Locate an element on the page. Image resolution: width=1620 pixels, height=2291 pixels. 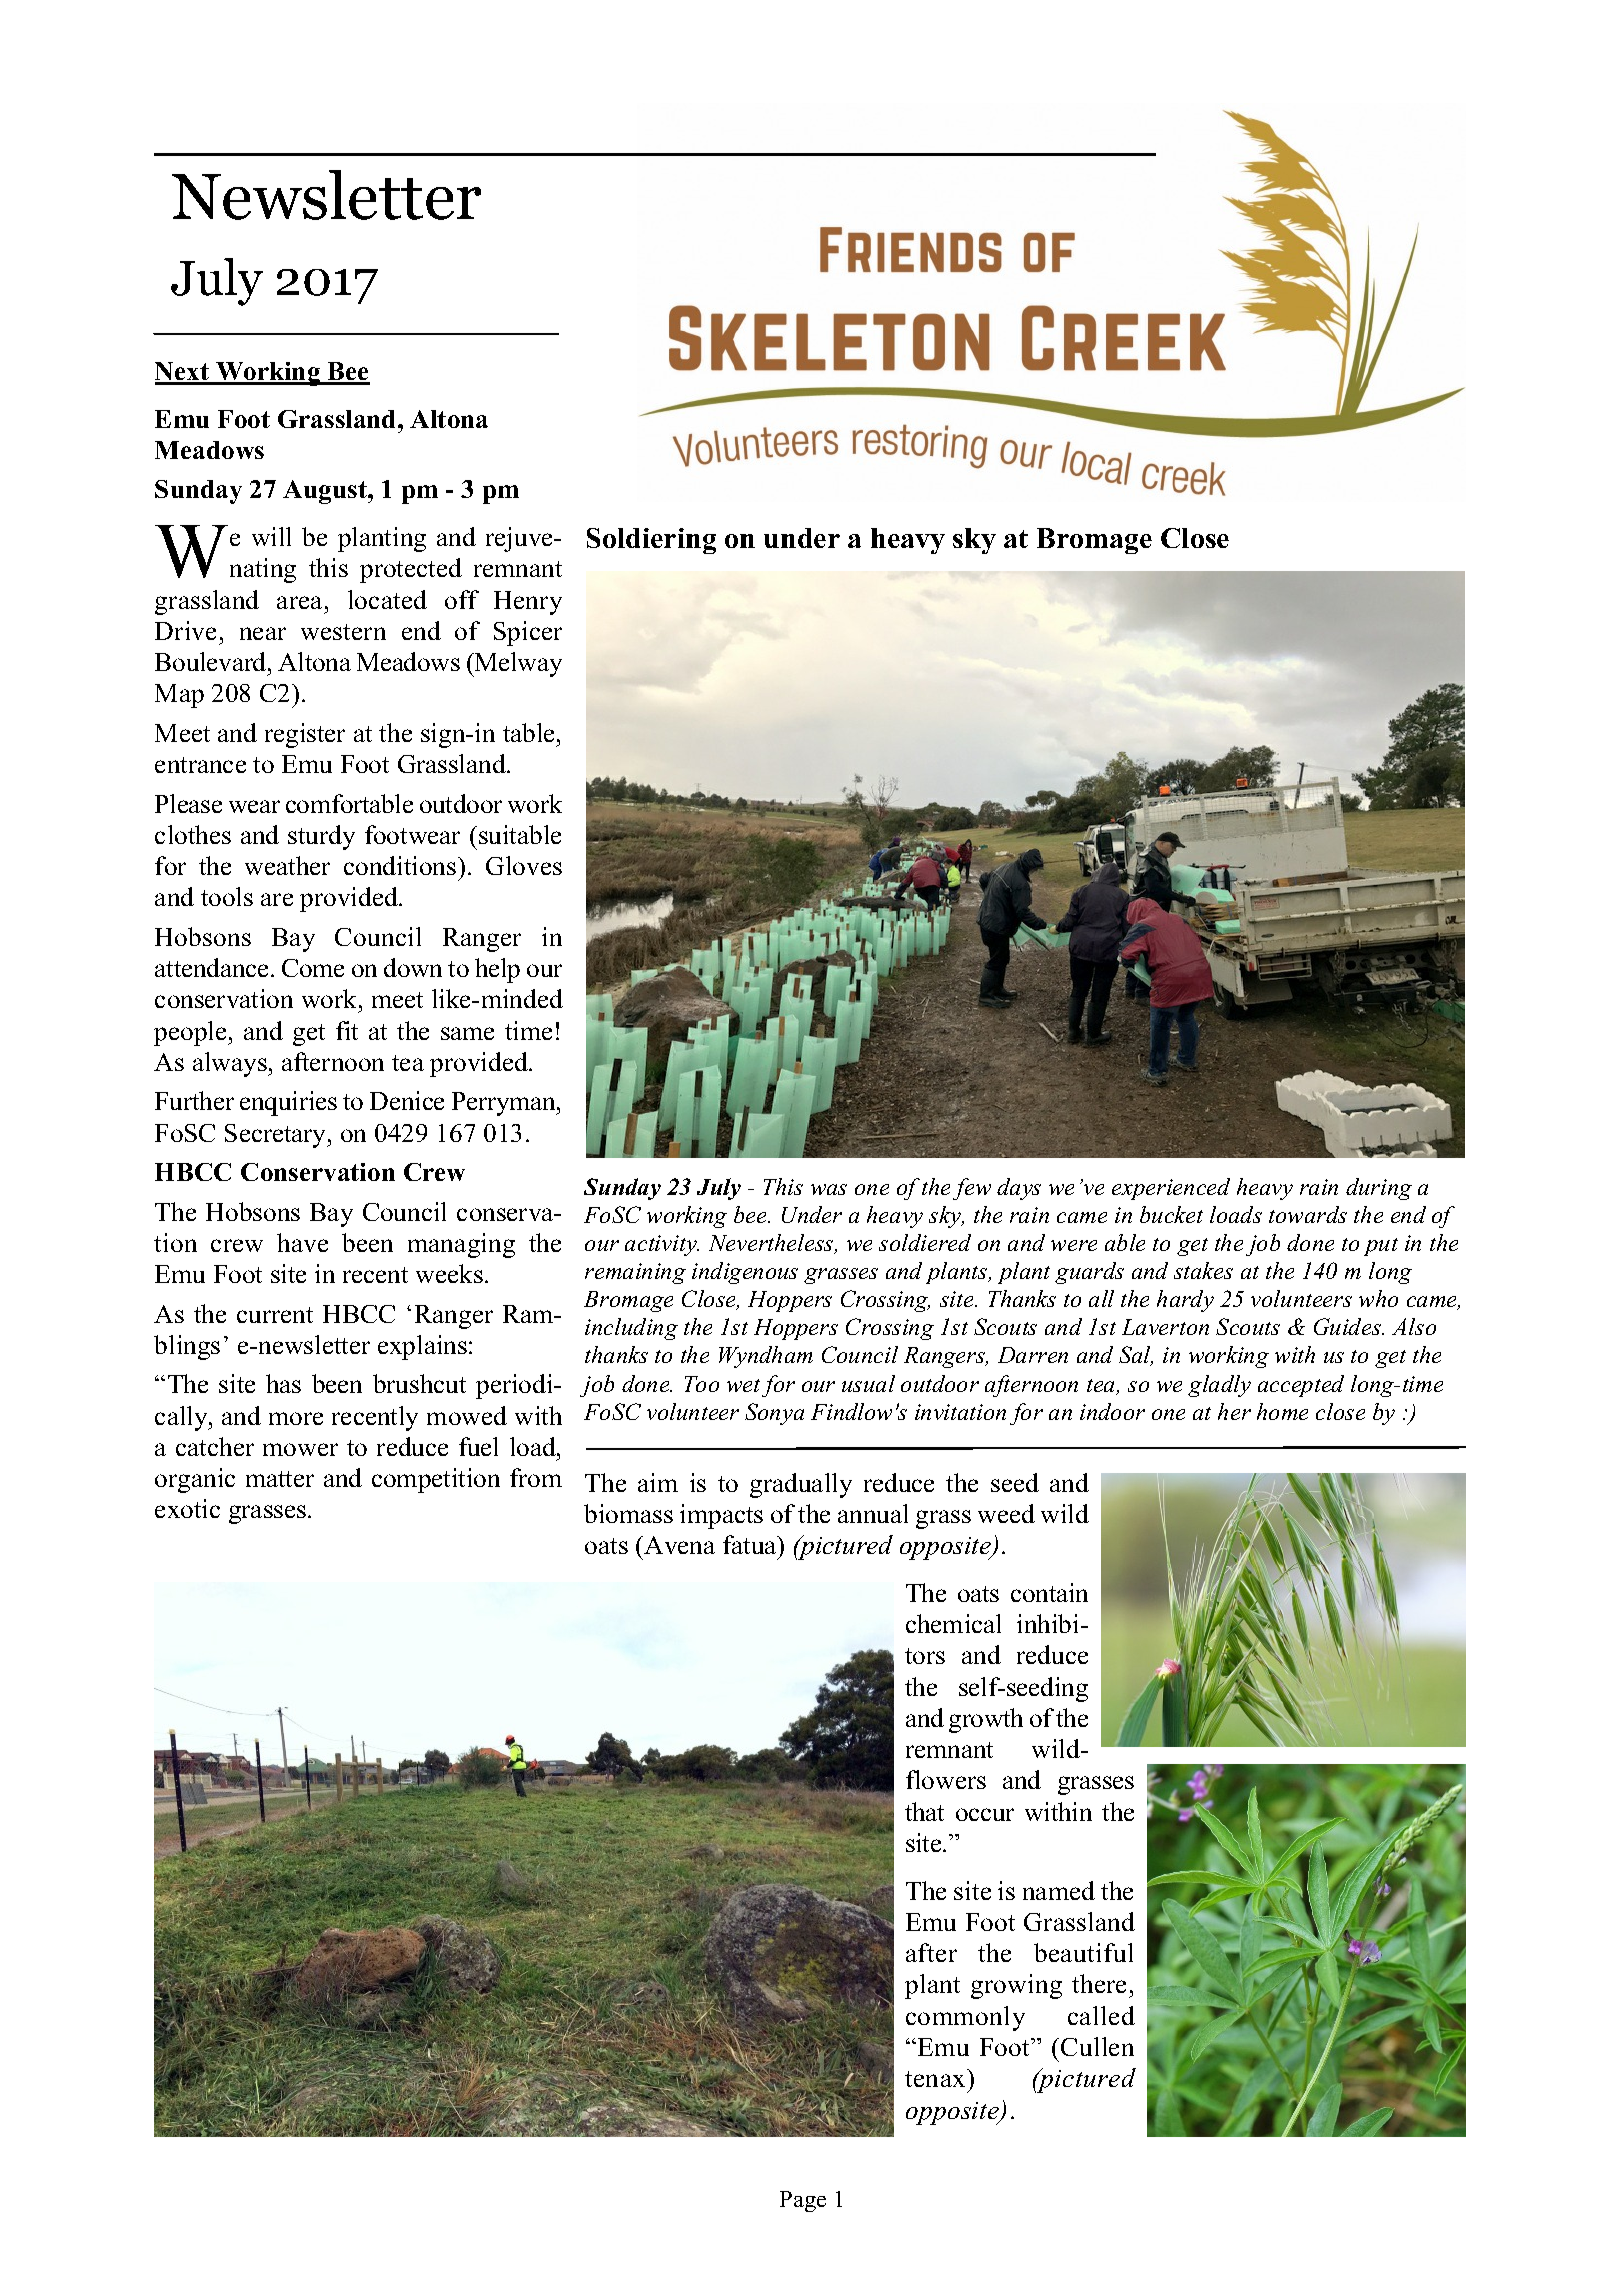
Wyndham is located at coordinates (766, 1357).
